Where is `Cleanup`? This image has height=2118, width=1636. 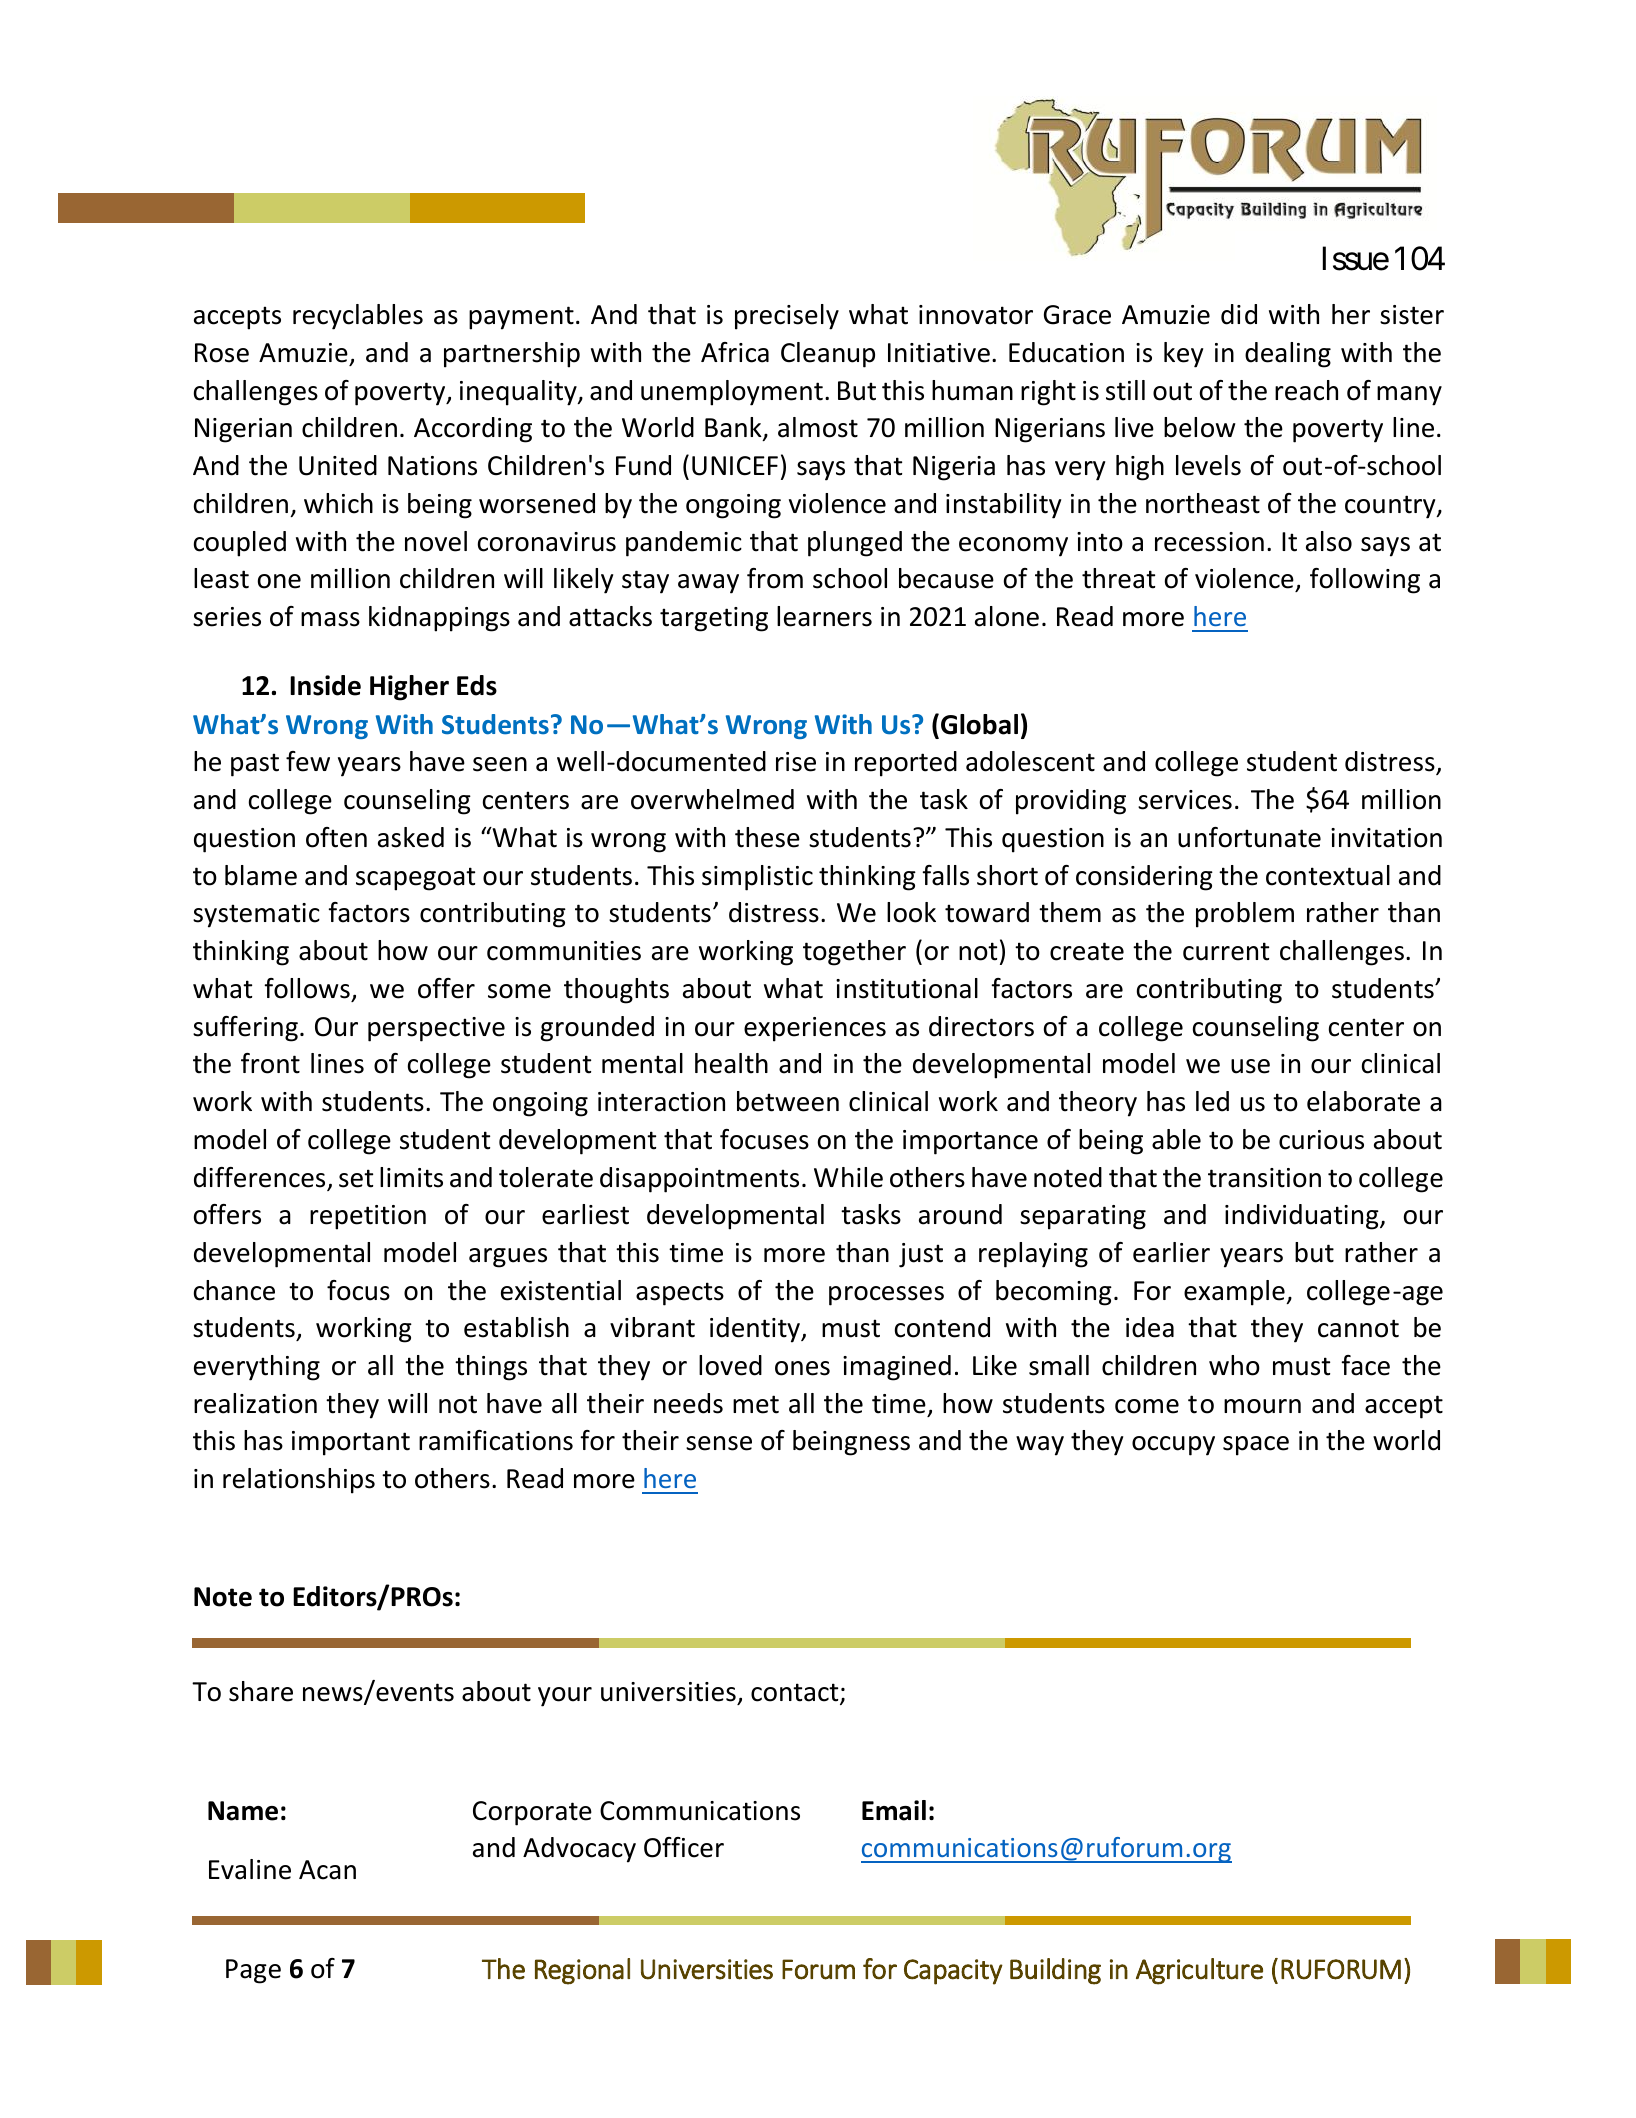
Cleanup is located at coordinates (828, 355).
